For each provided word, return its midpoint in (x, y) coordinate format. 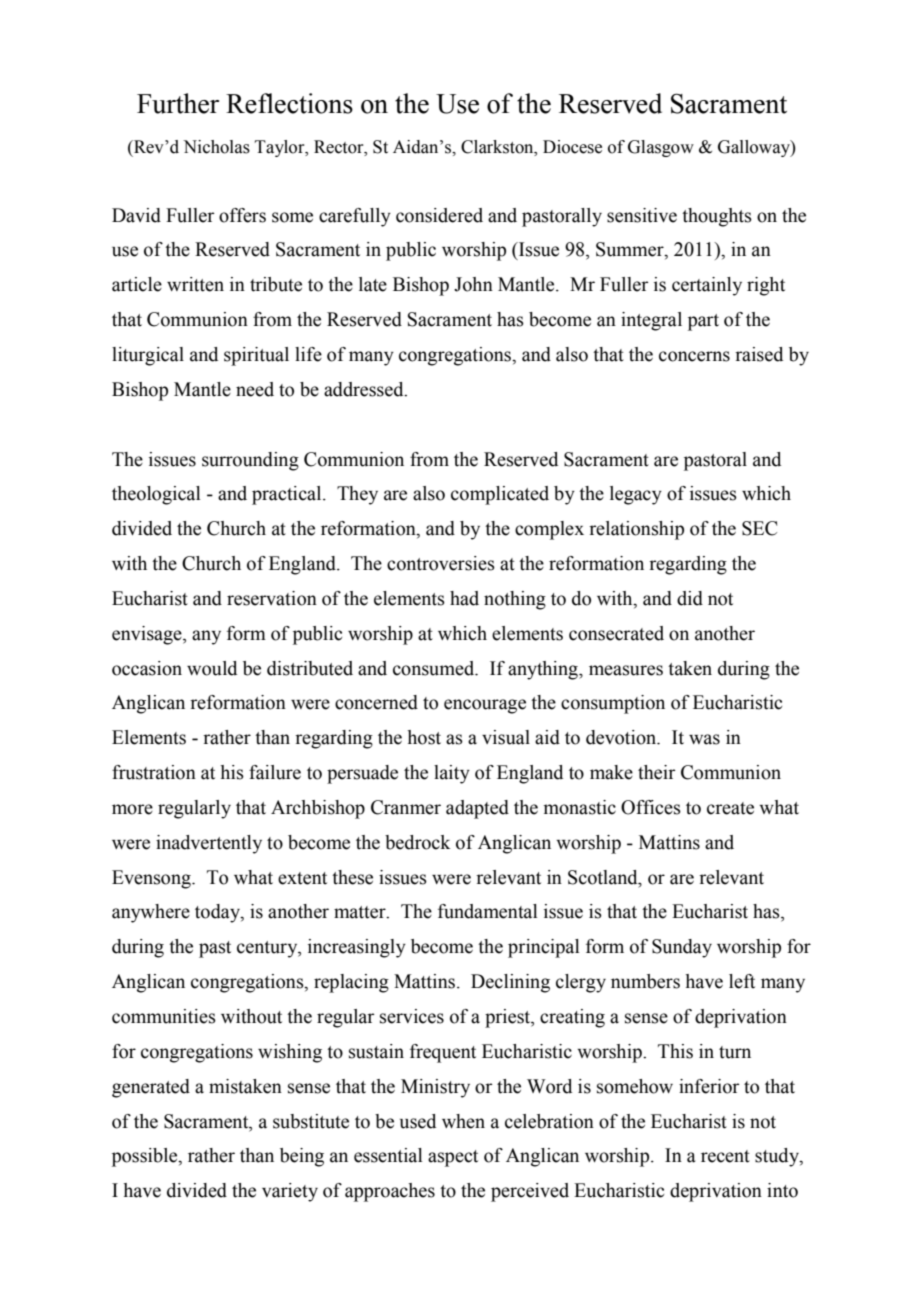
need (255, 389)
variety (290, 1192)
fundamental (488, 911)
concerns (694, 356)
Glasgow (661, 148)
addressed (365, 389)
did (690, 598)
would (212, 668)
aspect (453, 1158)
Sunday (682, 948)
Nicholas (216, 147)
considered (439, 215)
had (464, 598)
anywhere (151, 913)
